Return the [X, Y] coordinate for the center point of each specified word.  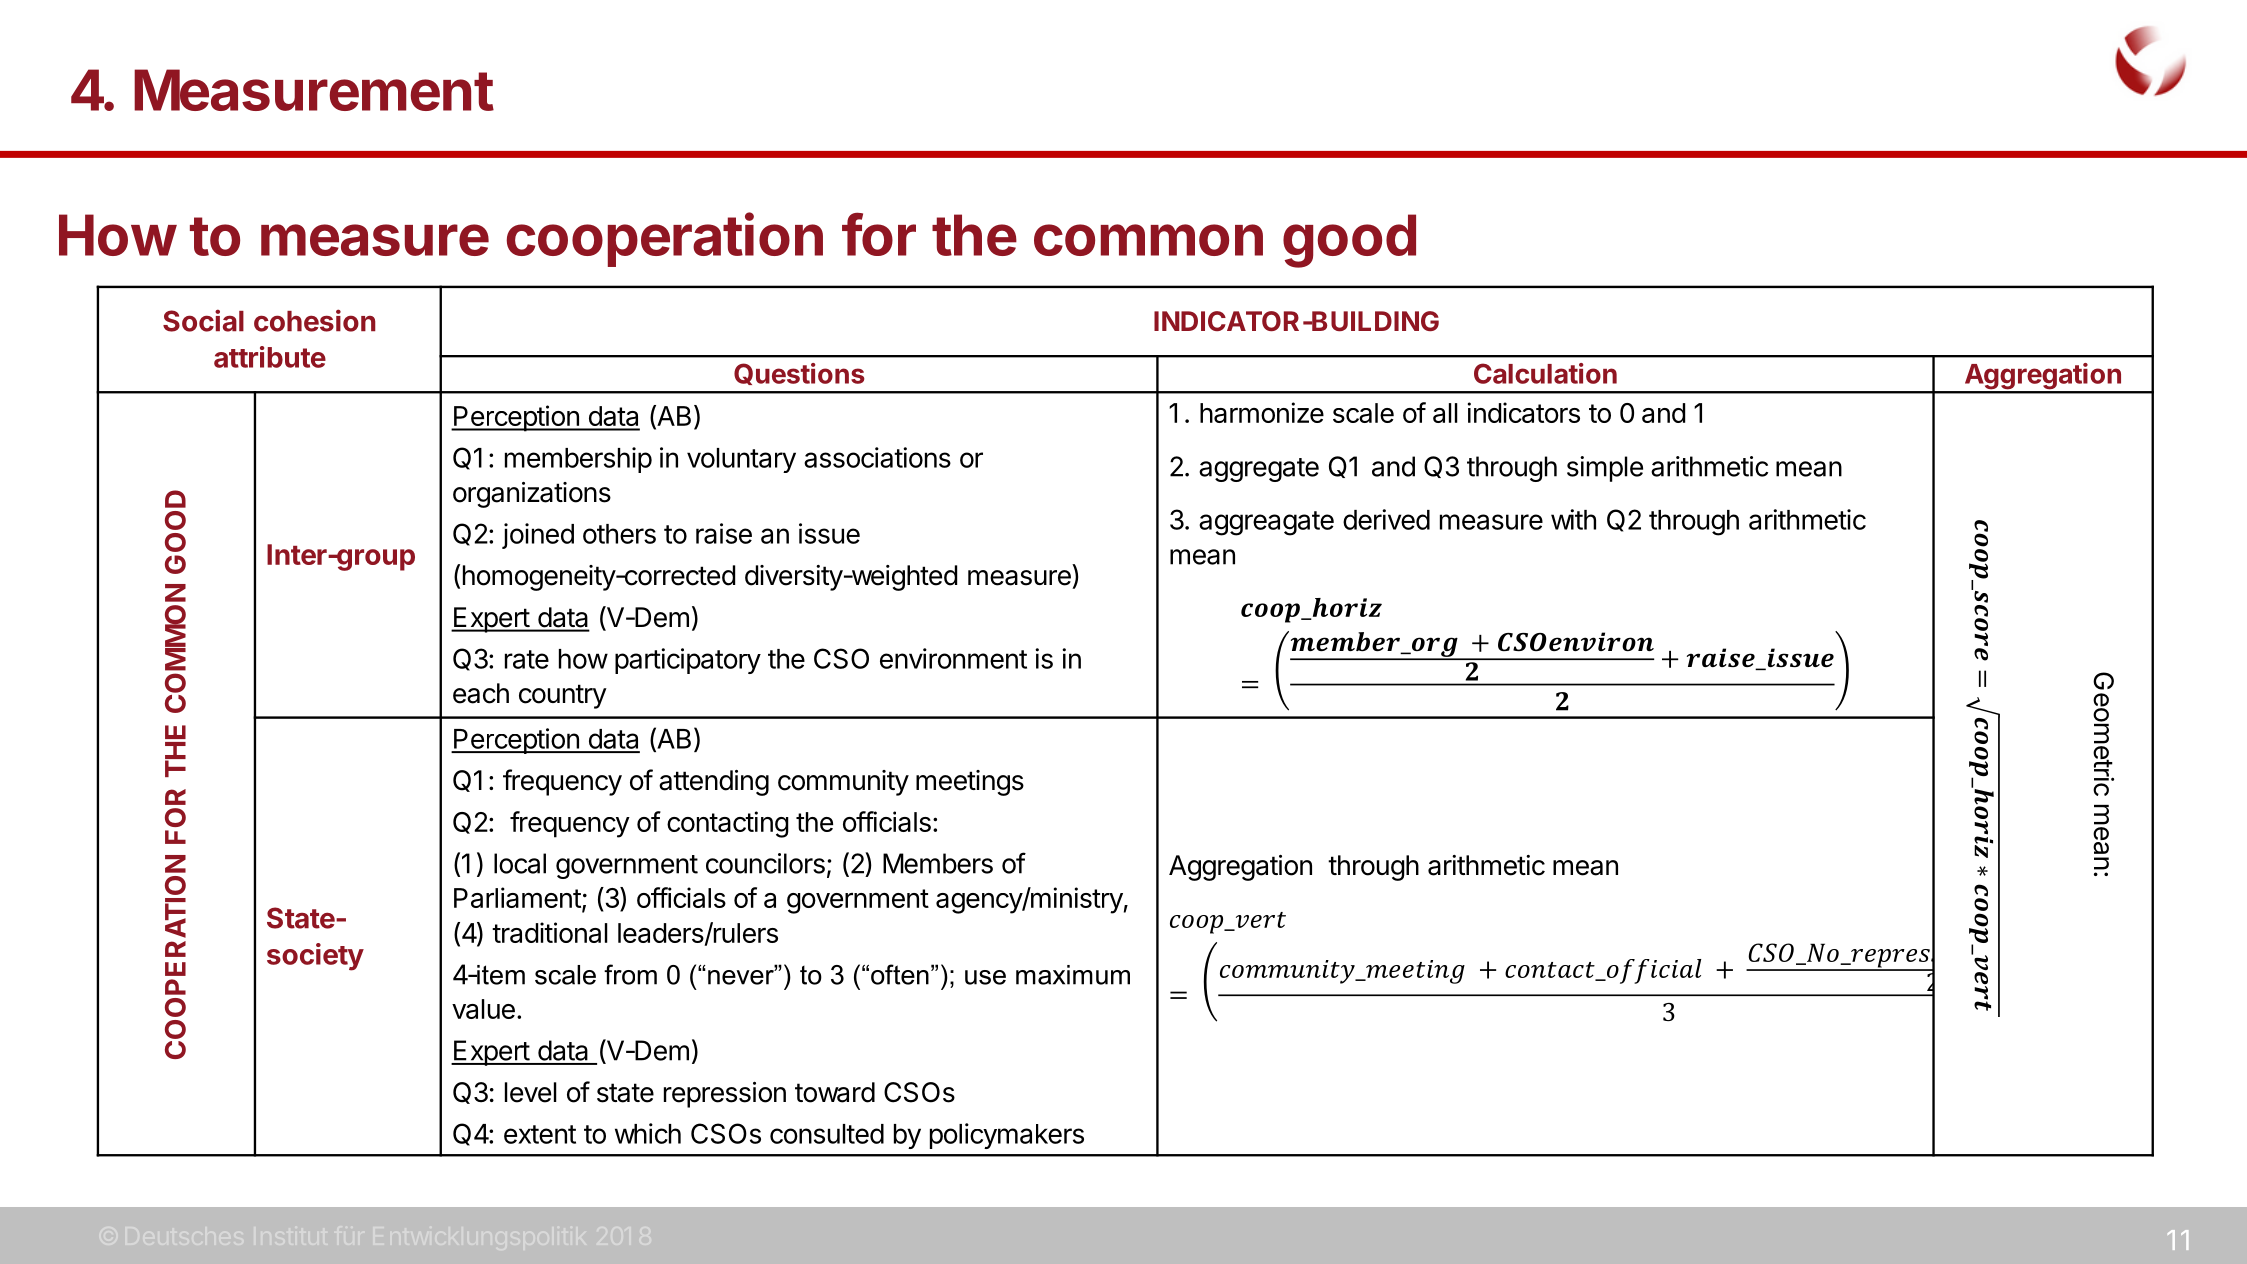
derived [1386, 519]
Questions [799, 374]
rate [527, 659]
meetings [970, 783]
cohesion [315, 320]
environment [953, 658]
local [520, 863]
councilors [765, 863]
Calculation [1545, 373]
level [531, 1092]
